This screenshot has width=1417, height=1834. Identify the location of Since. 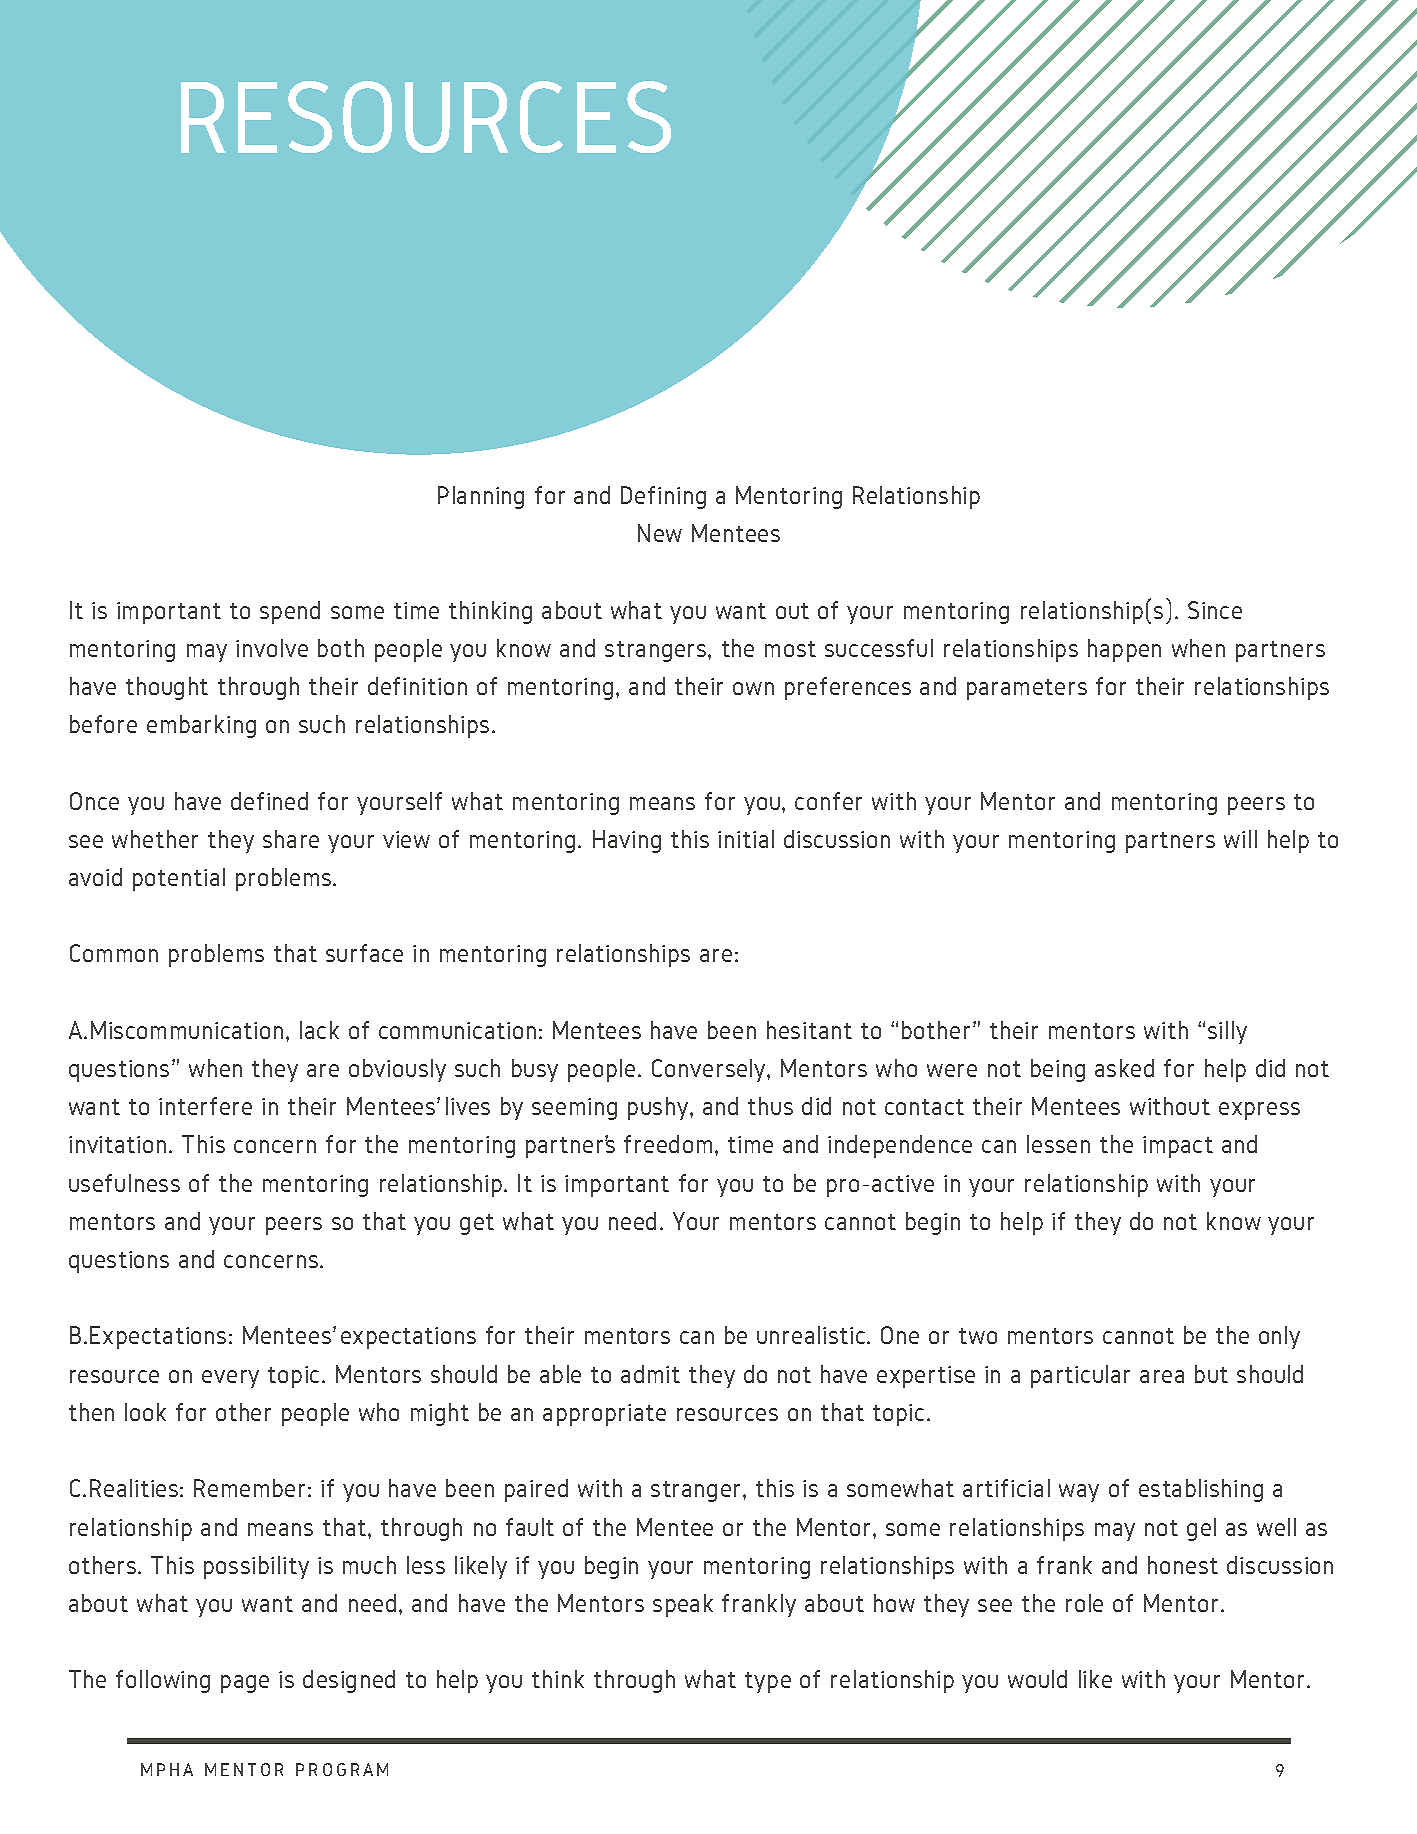
(1215, 610).
